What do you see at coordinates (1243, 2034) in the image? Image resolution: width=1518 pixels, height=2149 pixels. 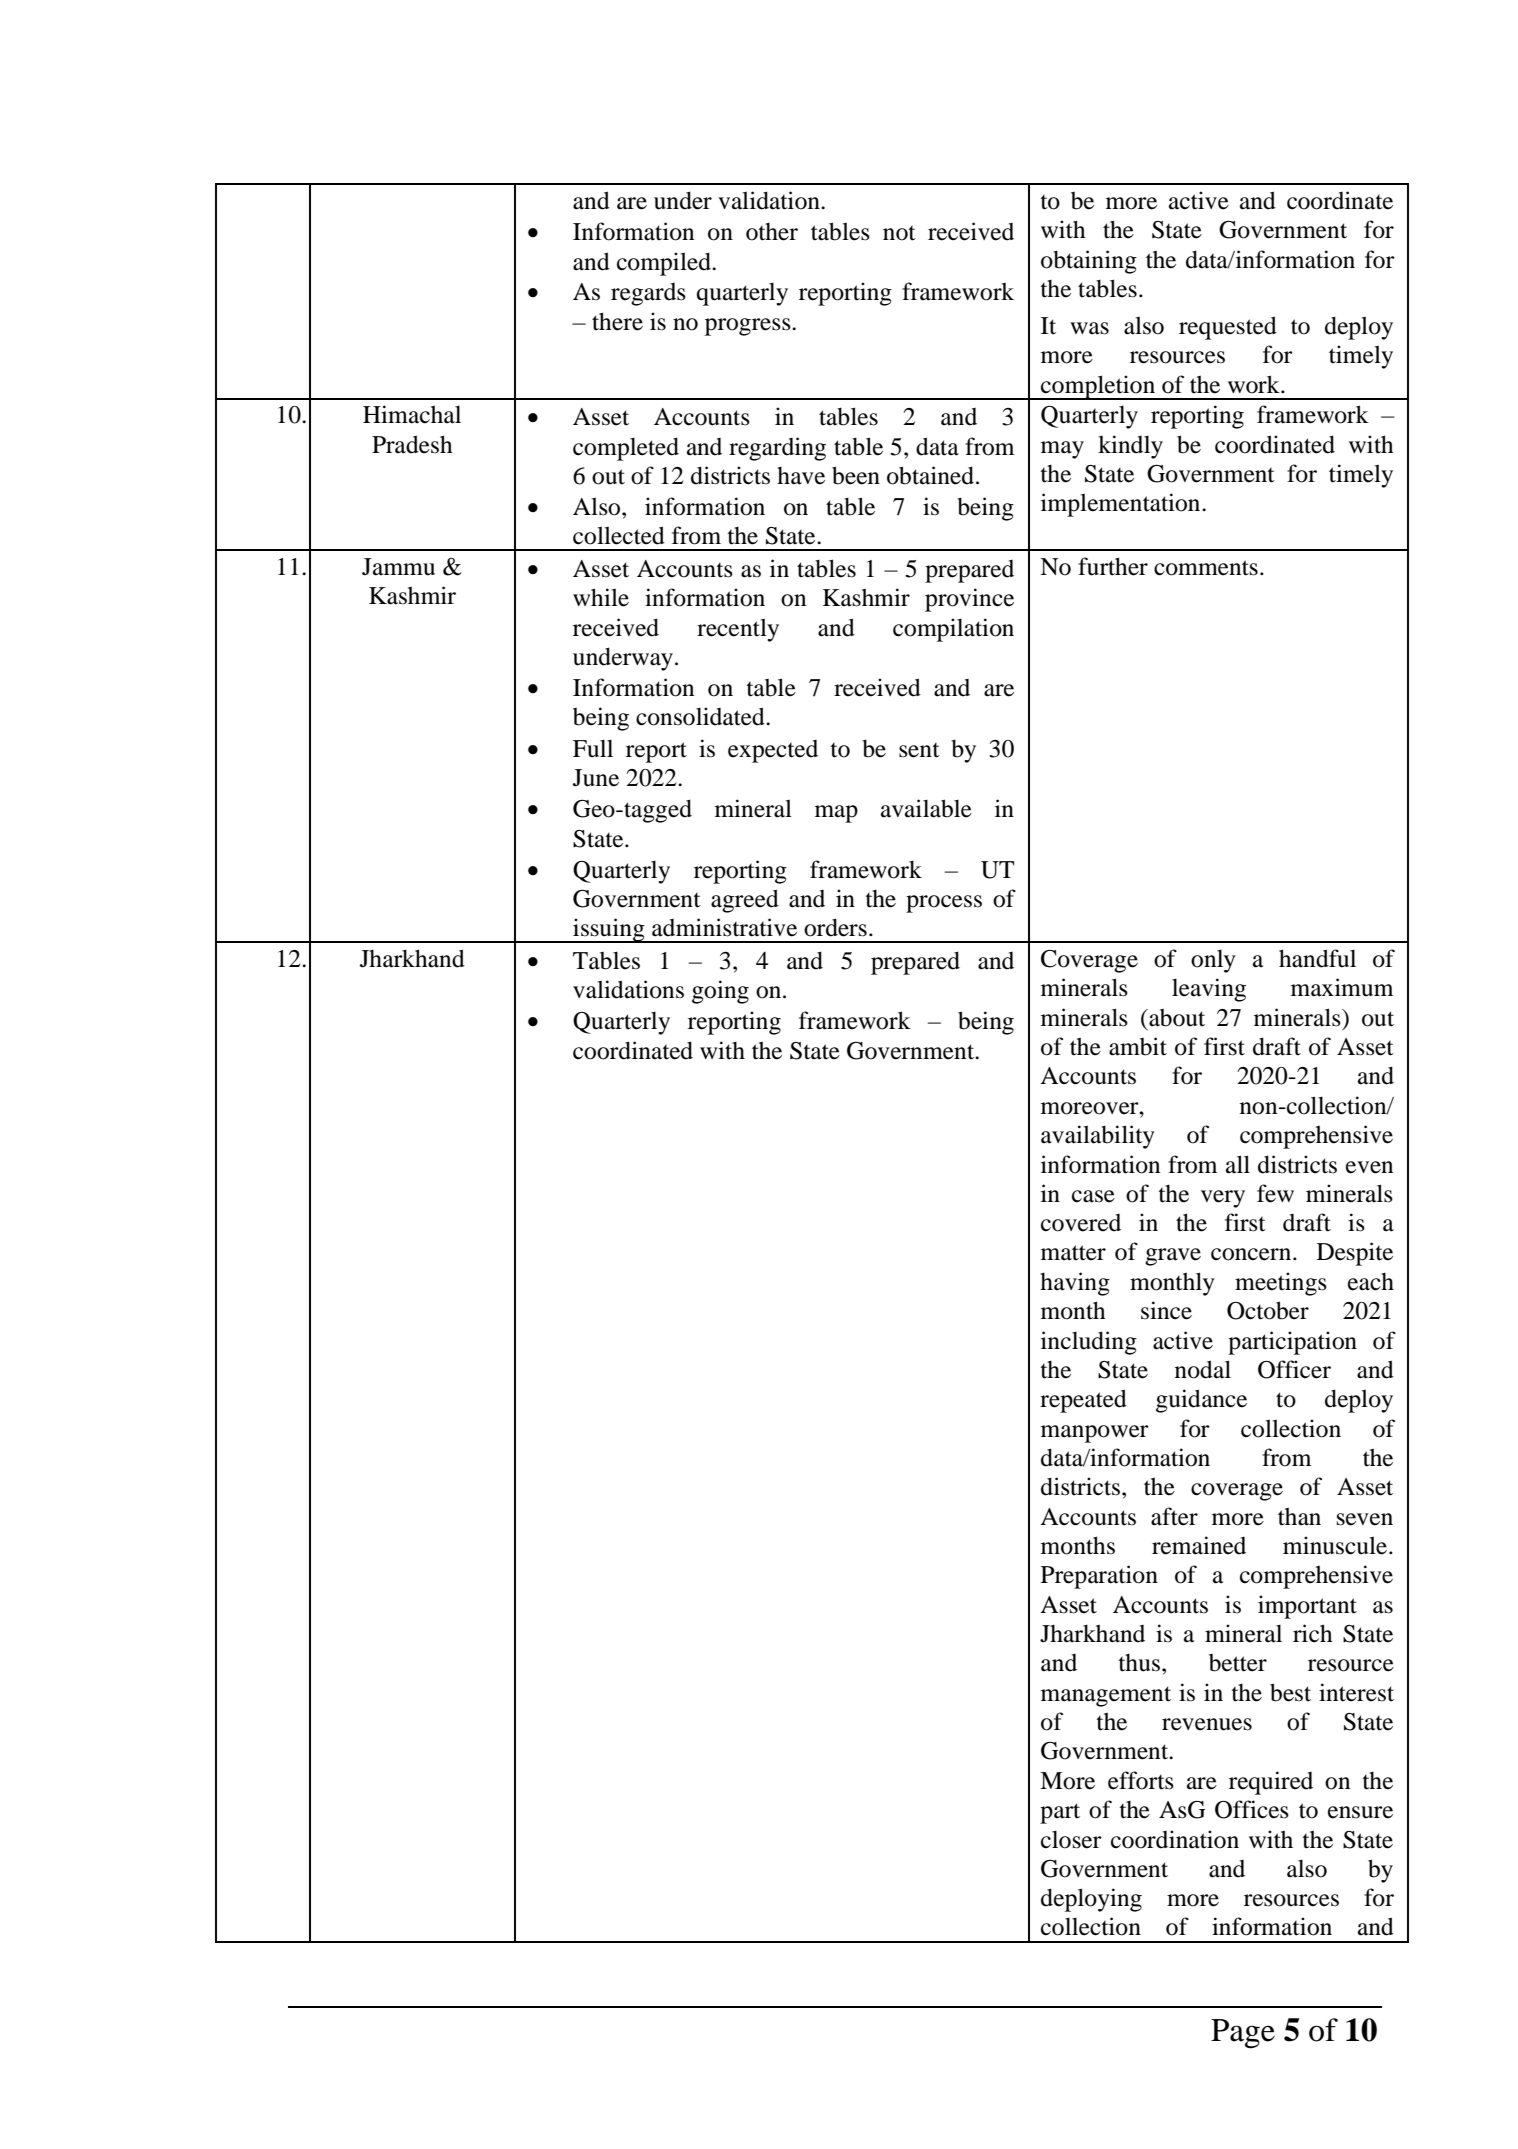 I see `Page` at bounding box center [1243, 2034].
